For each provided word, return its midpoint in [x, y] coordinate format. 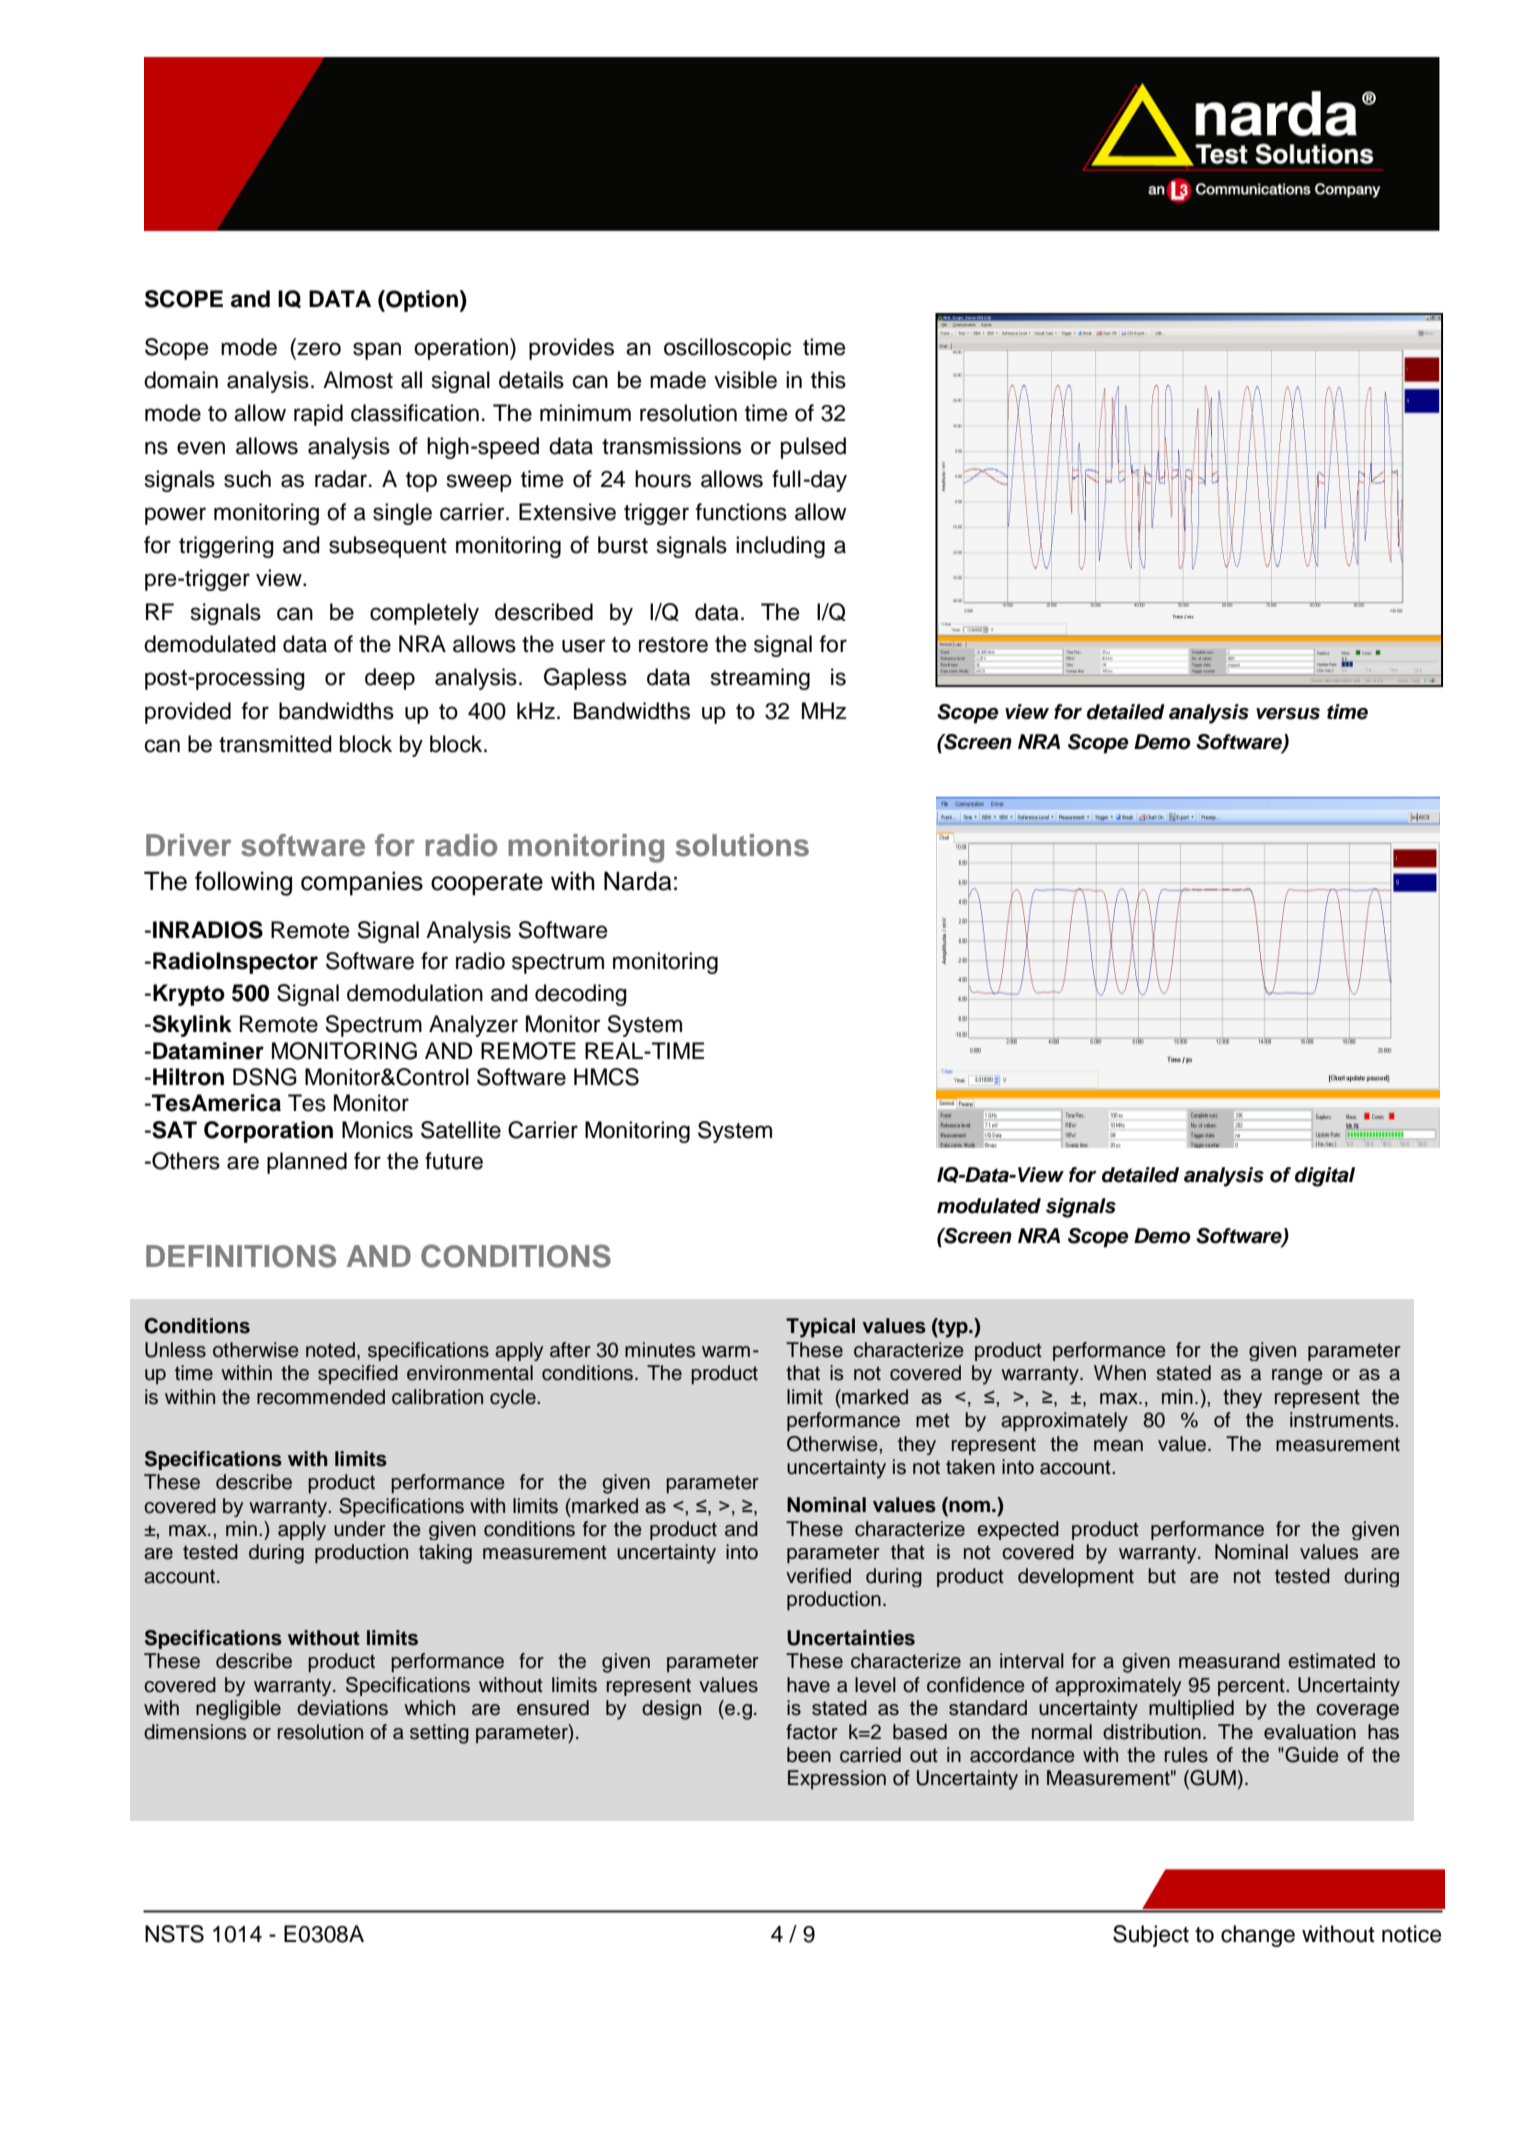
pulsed [813, 448]
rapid [318, 415]
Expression [837, 1780]
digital [1325, 1177]
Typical [820, 1328]
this [828, 380]
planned [307, 1163]
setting [439, 1734]
